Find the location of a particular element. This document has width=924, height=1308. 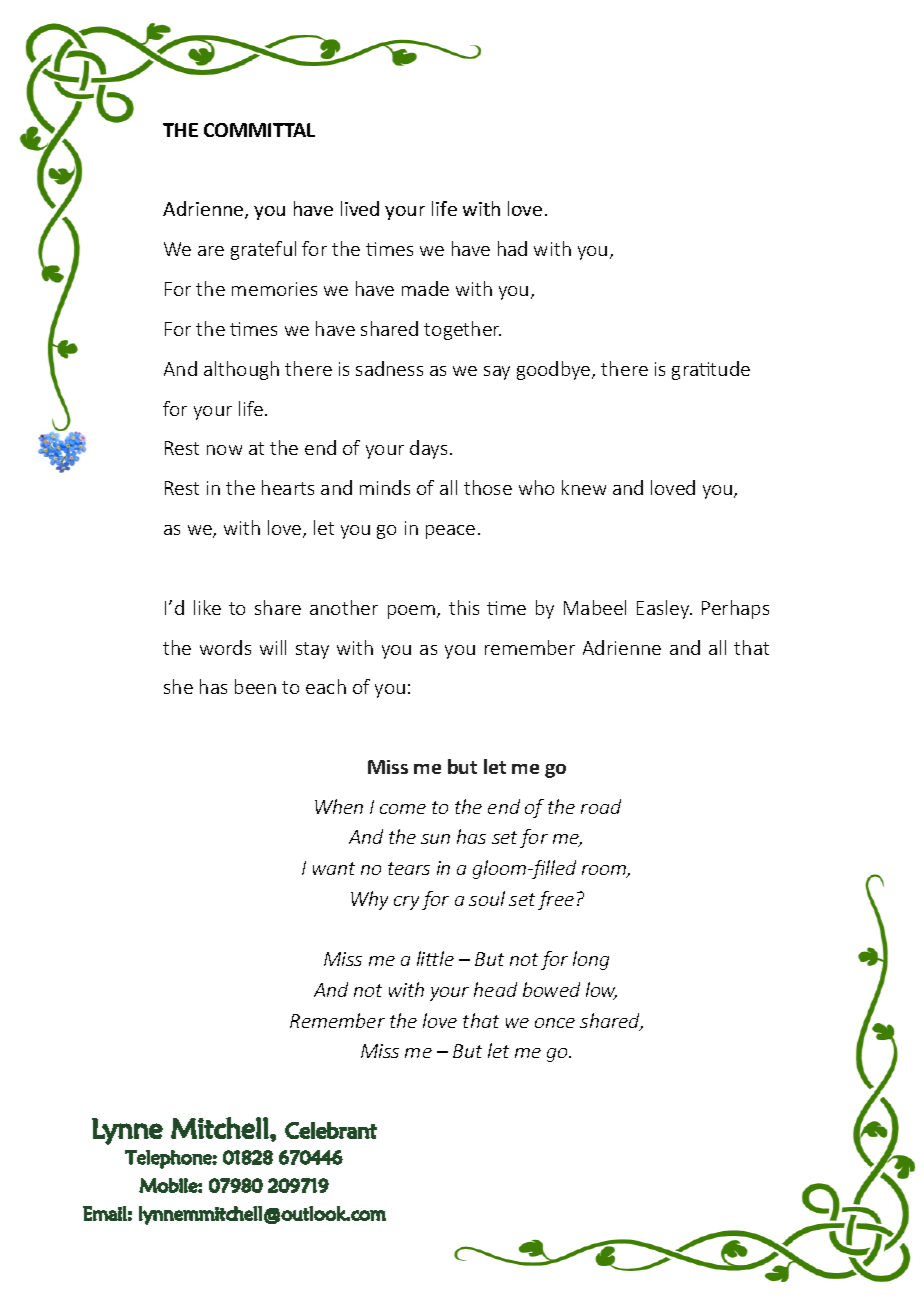

Celebrant is located at coordinates (331, 1130).
